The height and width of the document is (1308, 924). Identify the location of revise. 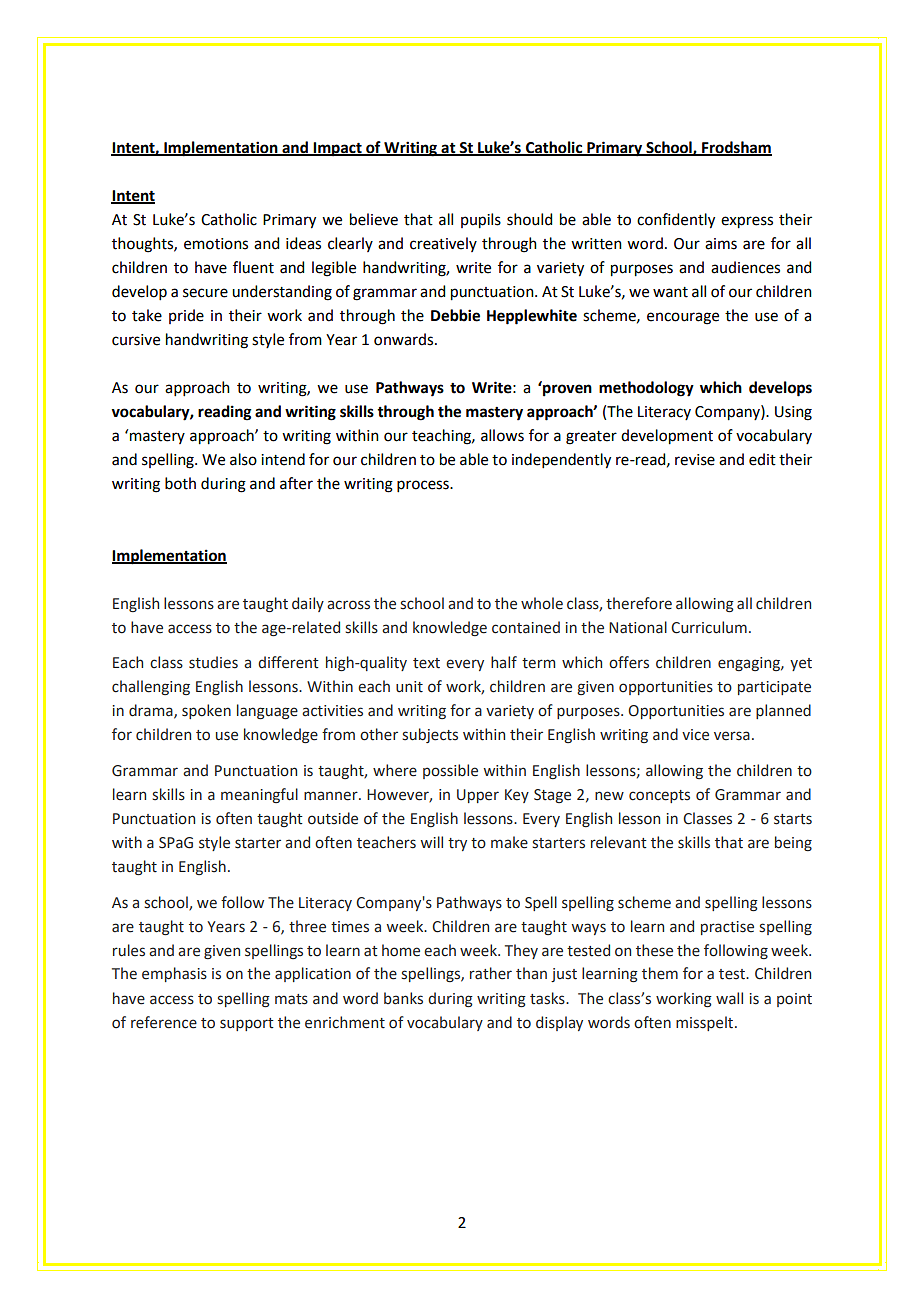
(695, 460).
